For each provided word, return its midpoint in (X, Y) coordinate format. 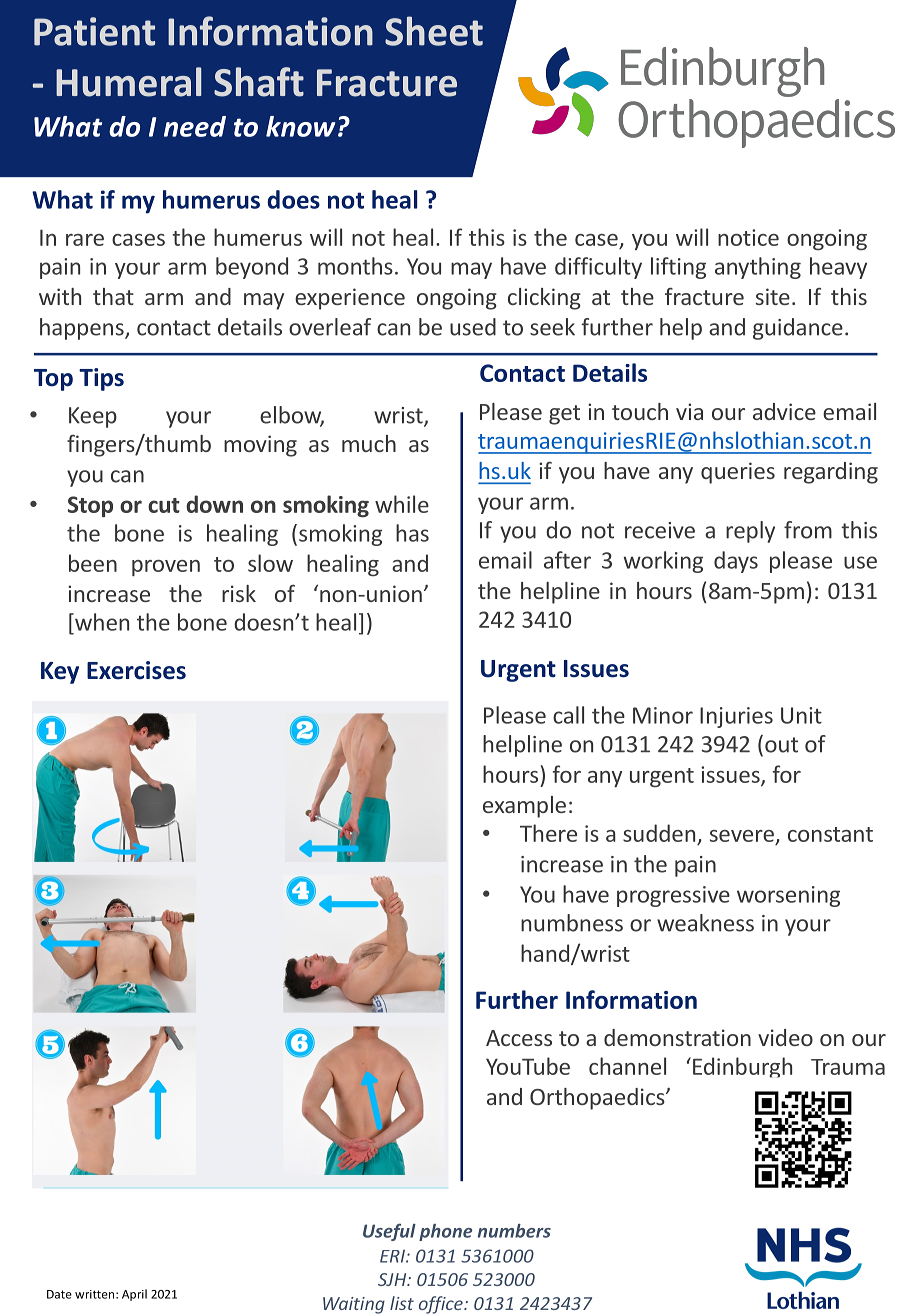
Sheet (434, 31)
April (134, 1295)
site (773, 296)
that (113, 296)
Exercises (136, 670)
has (412, 533)
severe (743, 837)
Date (59, 1294)
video (785, 1037)
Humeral (128, 82)
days (736, 562)
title (663, 66)
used (473, 327)
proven (166, 568)
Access (519, 1038)
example (524, 807)
